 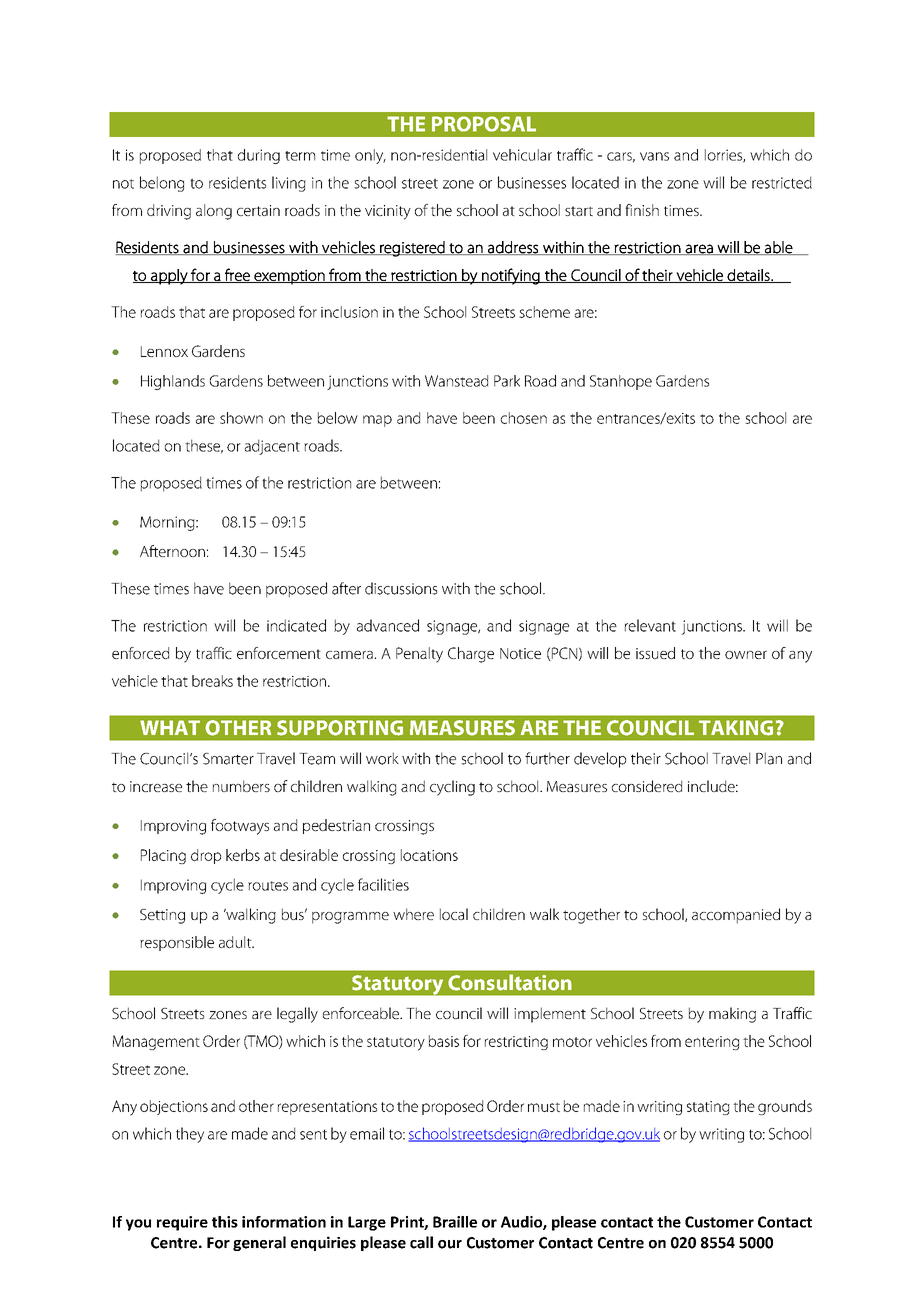 What do you see at coordinates (225, 1222) in the screenshot?
I see `this` at bounding box center [225, 1222].
